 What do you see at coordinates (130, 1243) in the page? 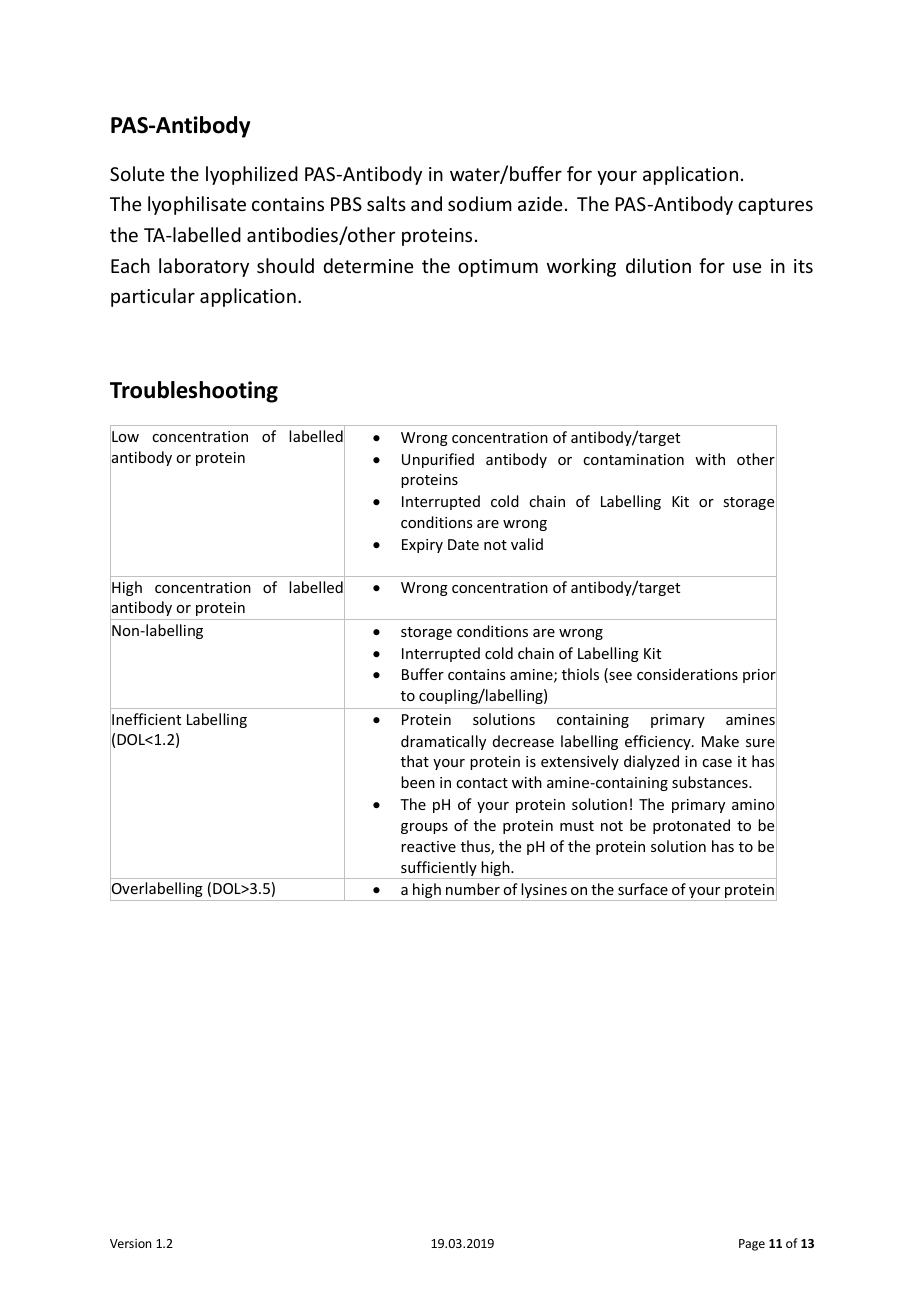
I see `Version` at bounding box center [130, 1243].
